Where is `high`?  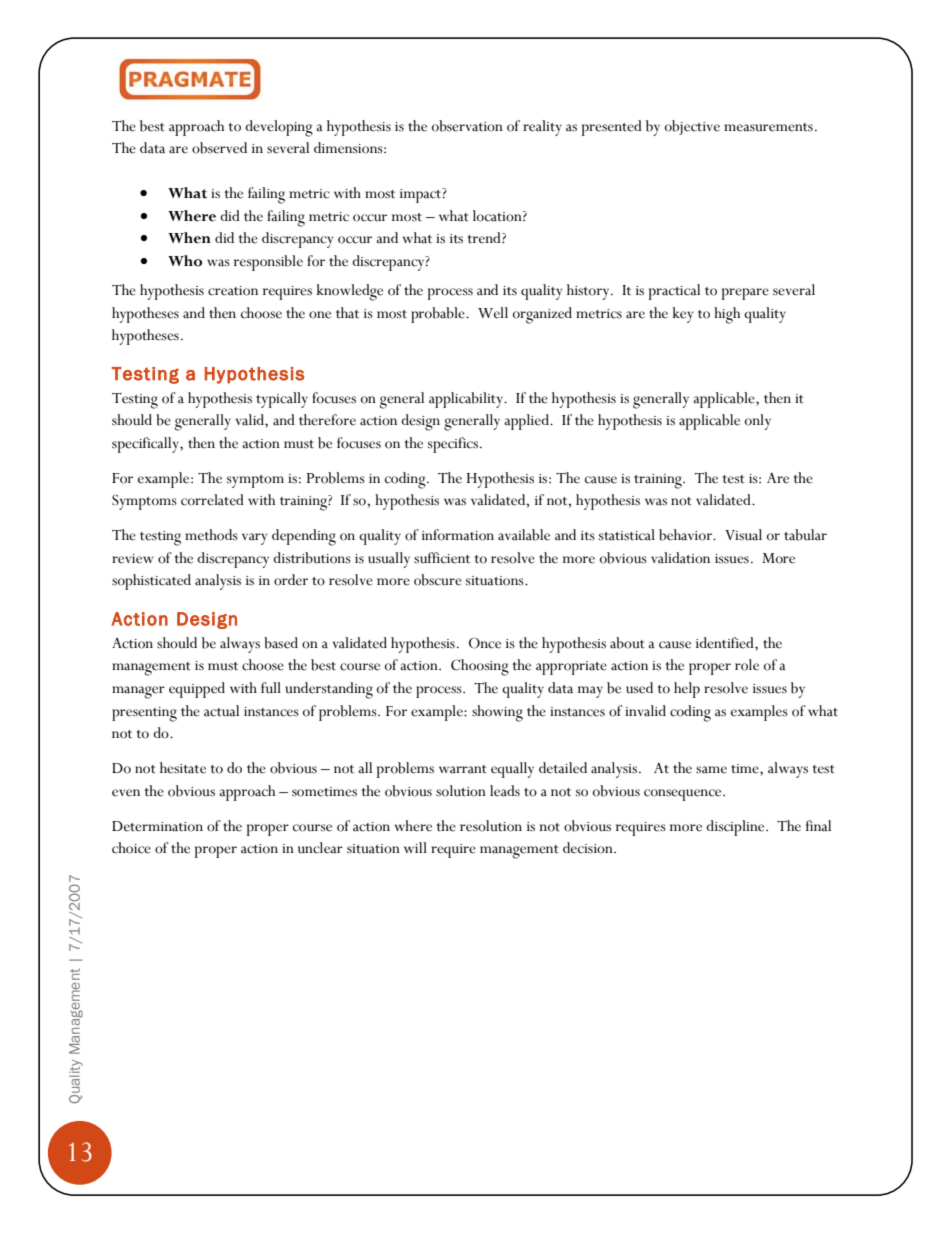
high is located at coordinates (727, 315).
